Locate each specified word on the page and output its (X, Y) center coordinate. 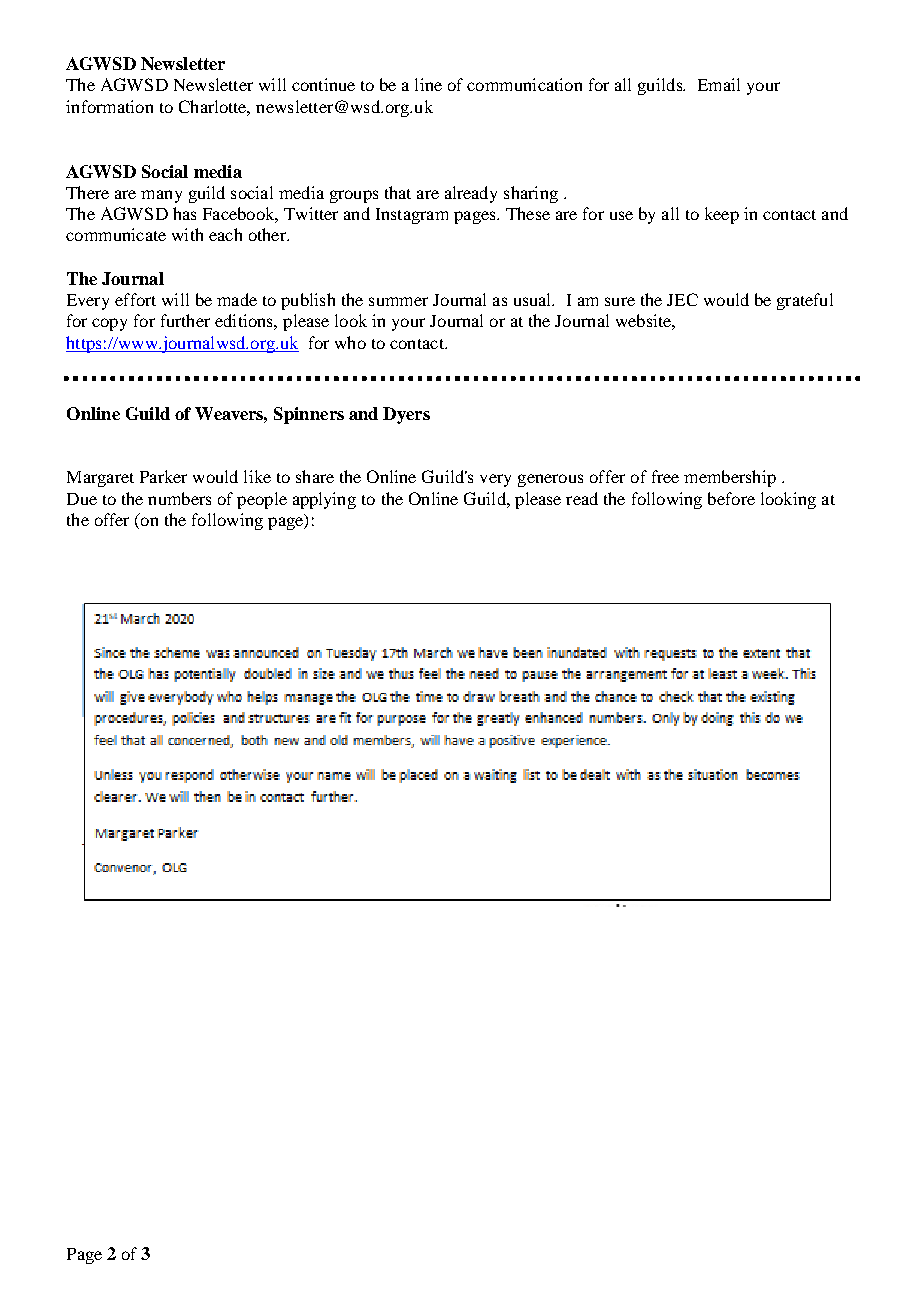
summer (398, 301)
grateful (805, 301)
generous (550, 480)
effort (135, 299)
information (109, 106)
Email (719, 84)
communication (524, 84)
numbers (179, 498)
